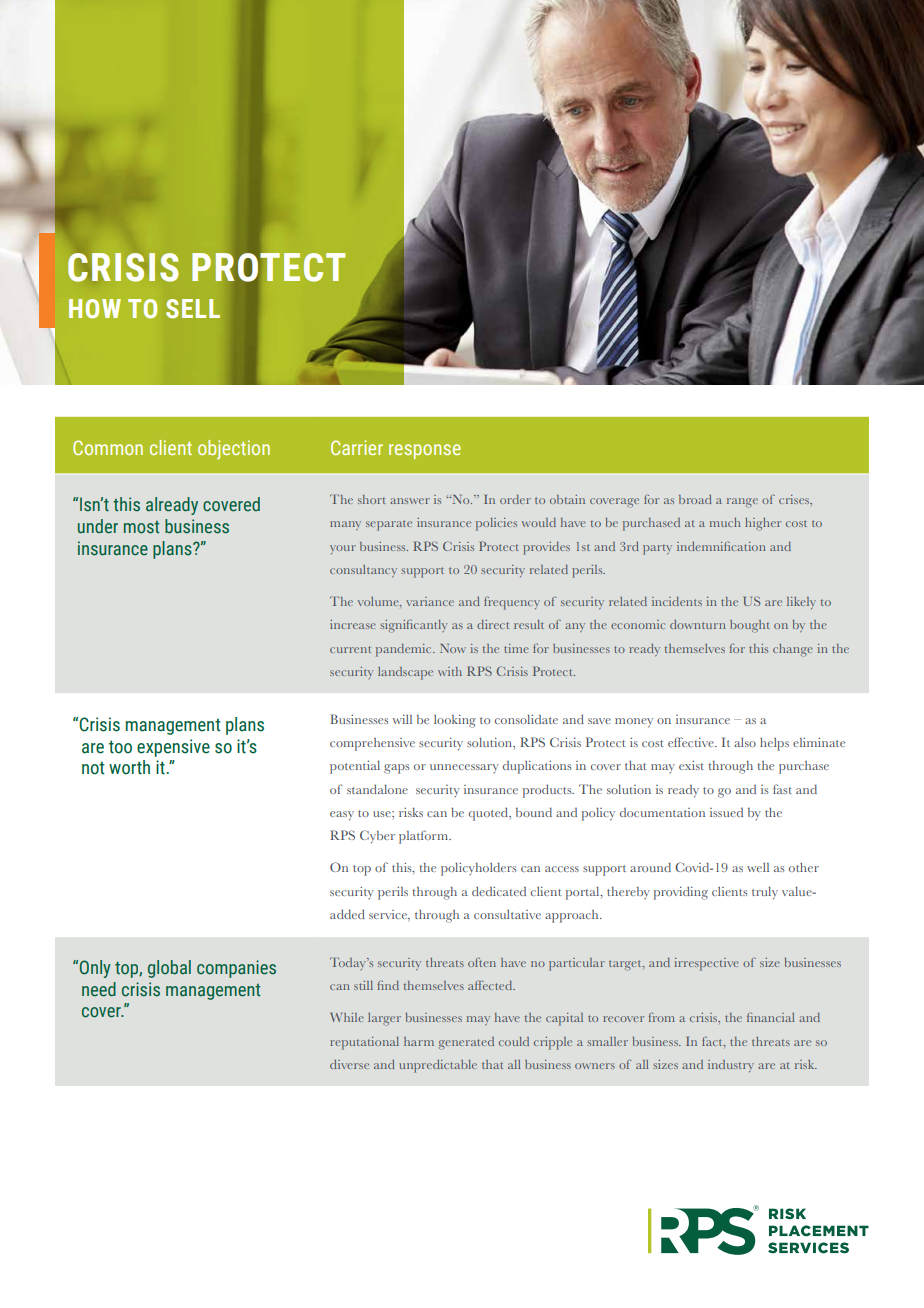 Image resolution: width=924 pixels, height=1308 pixels. Describe the element at coordinates (193, 309) in the page. I see `SELL` at that location.
